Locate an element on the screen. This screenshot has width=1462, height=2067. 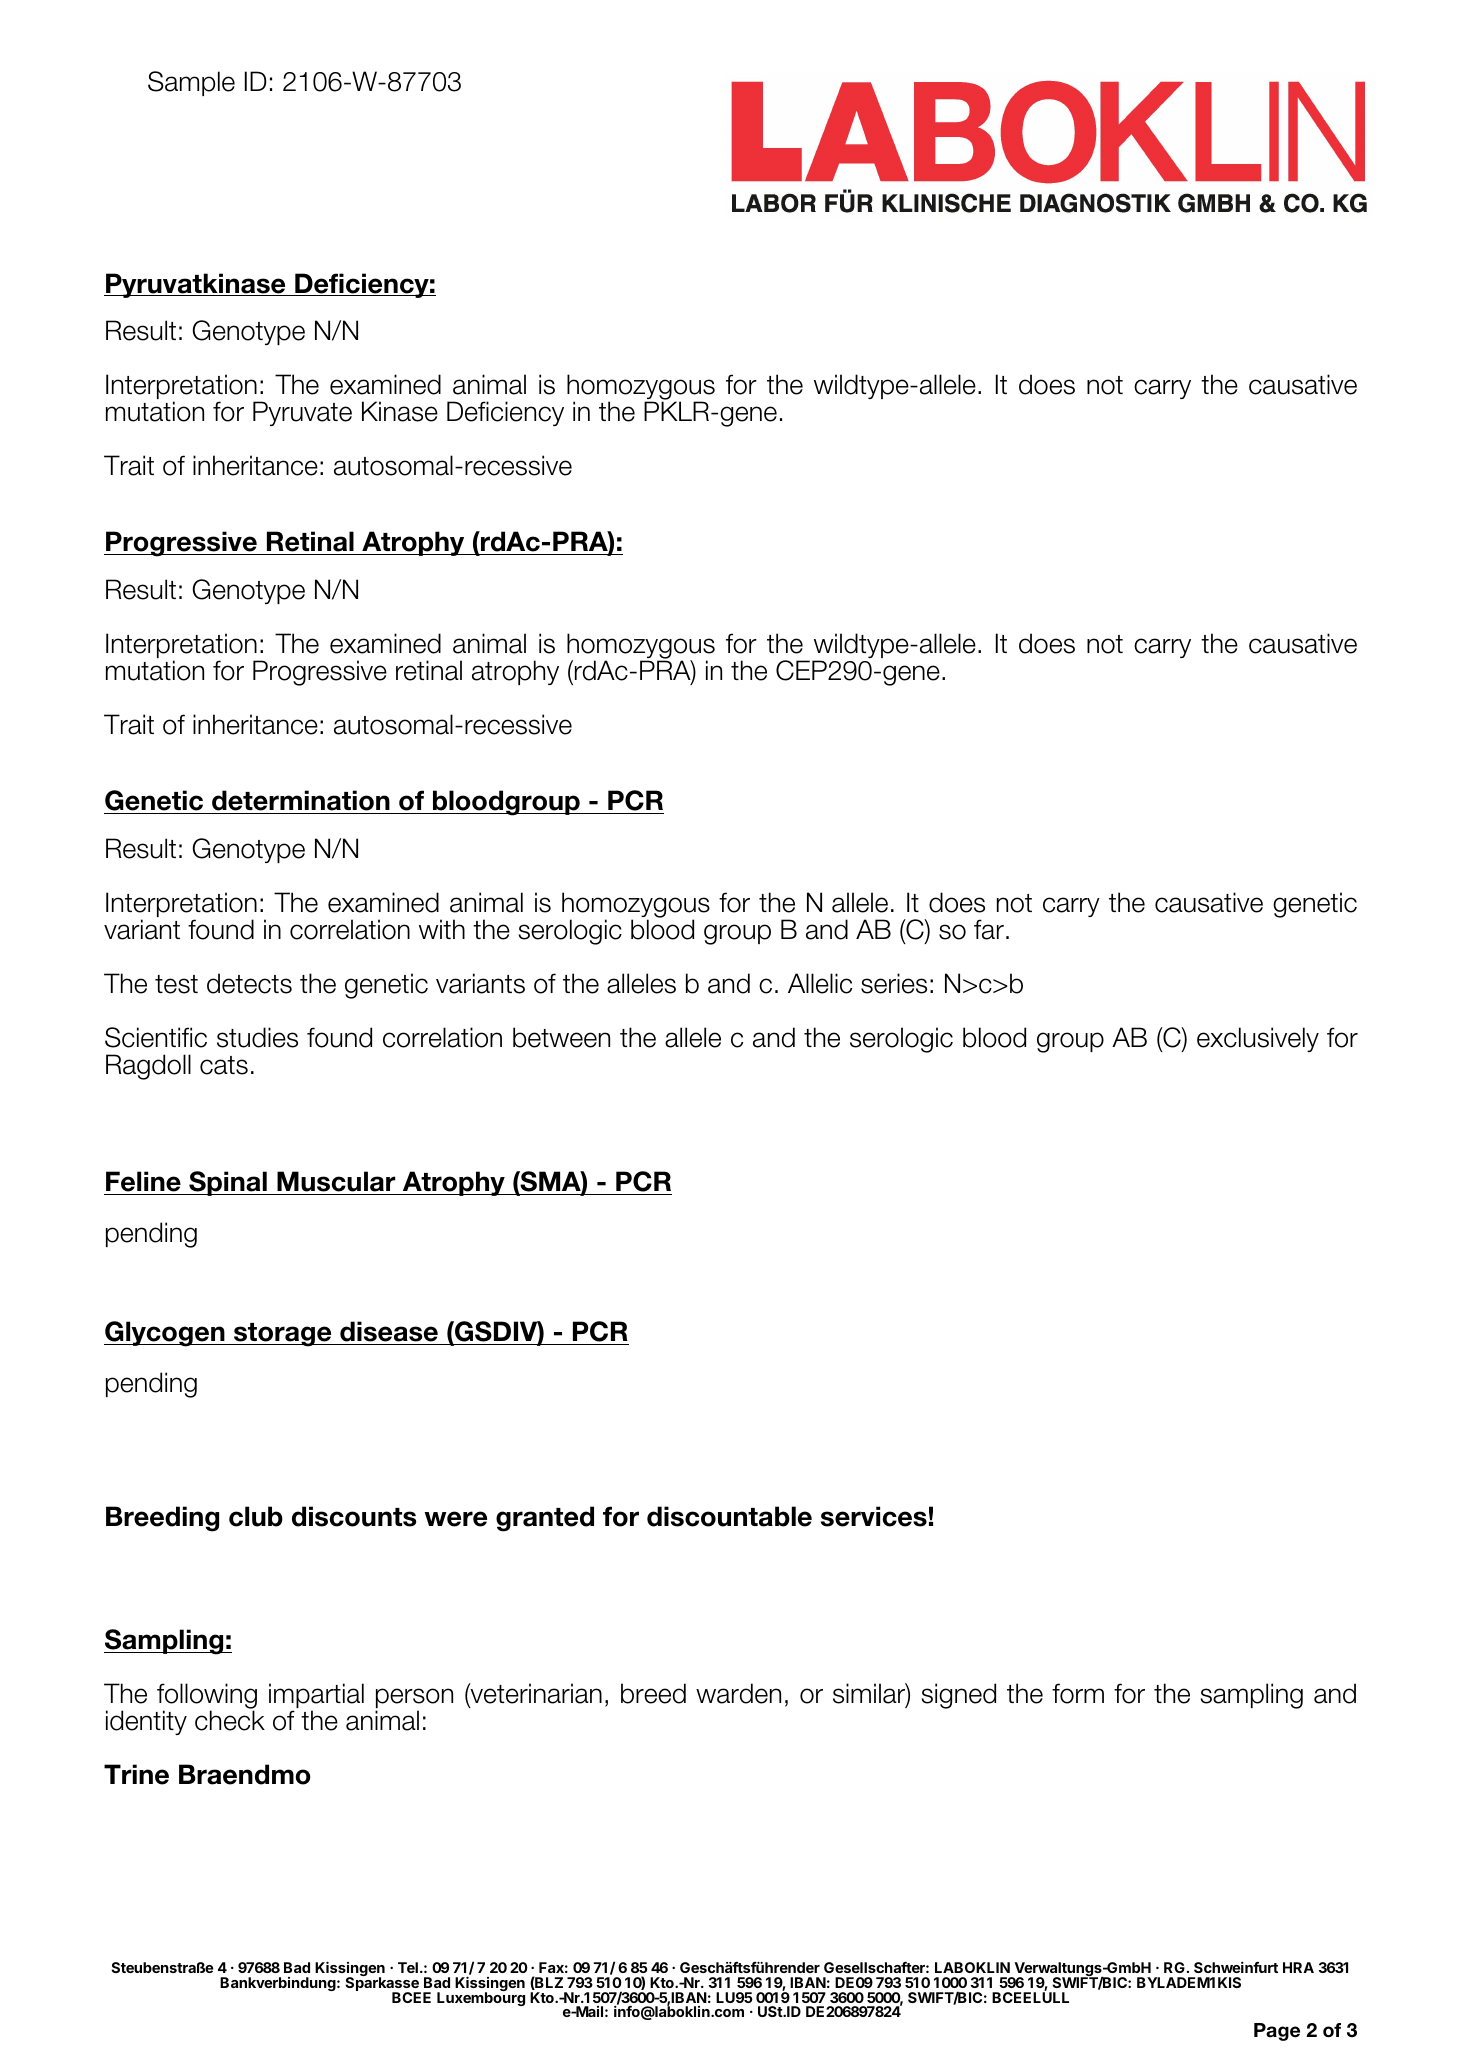
form is located at coordinates (1078, 1693).
